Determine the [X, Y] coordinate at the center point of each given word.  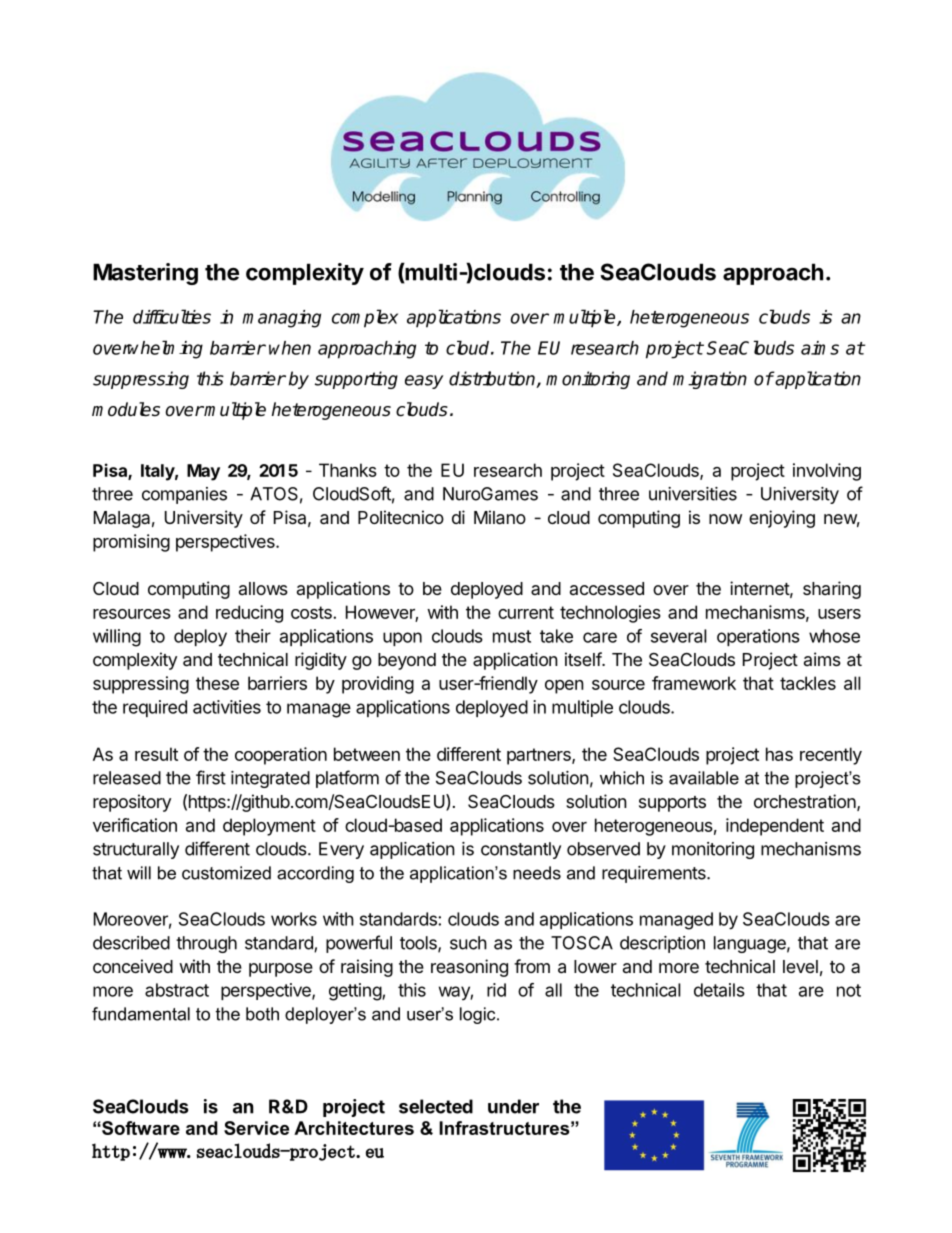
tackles [808, 683]
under [513, 1106]
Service [256, 1128]
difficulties [172, 316]
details [719, 990]
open [564, 687]
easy [424, 382]
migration [710, 380]
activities [227, 707]
